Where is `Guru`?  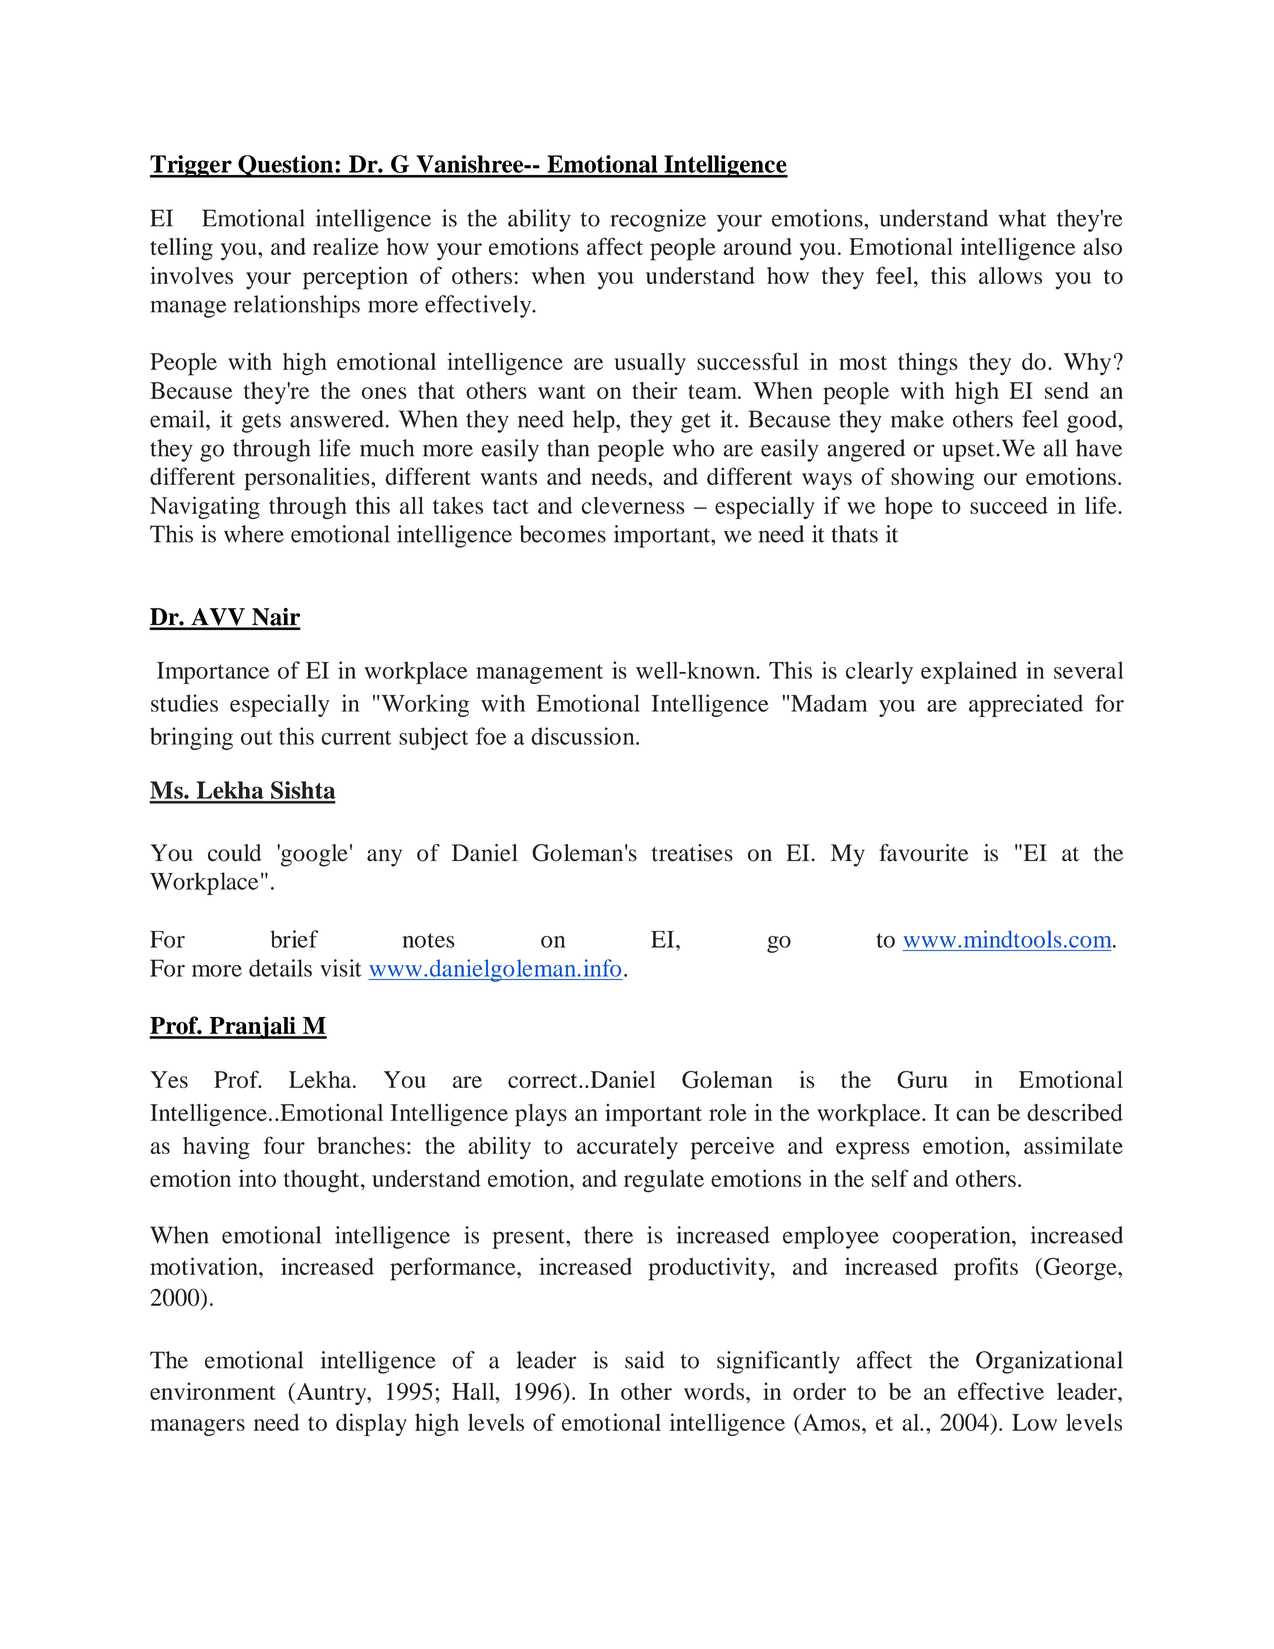 Guru is located at coordinates (922, 1080).
